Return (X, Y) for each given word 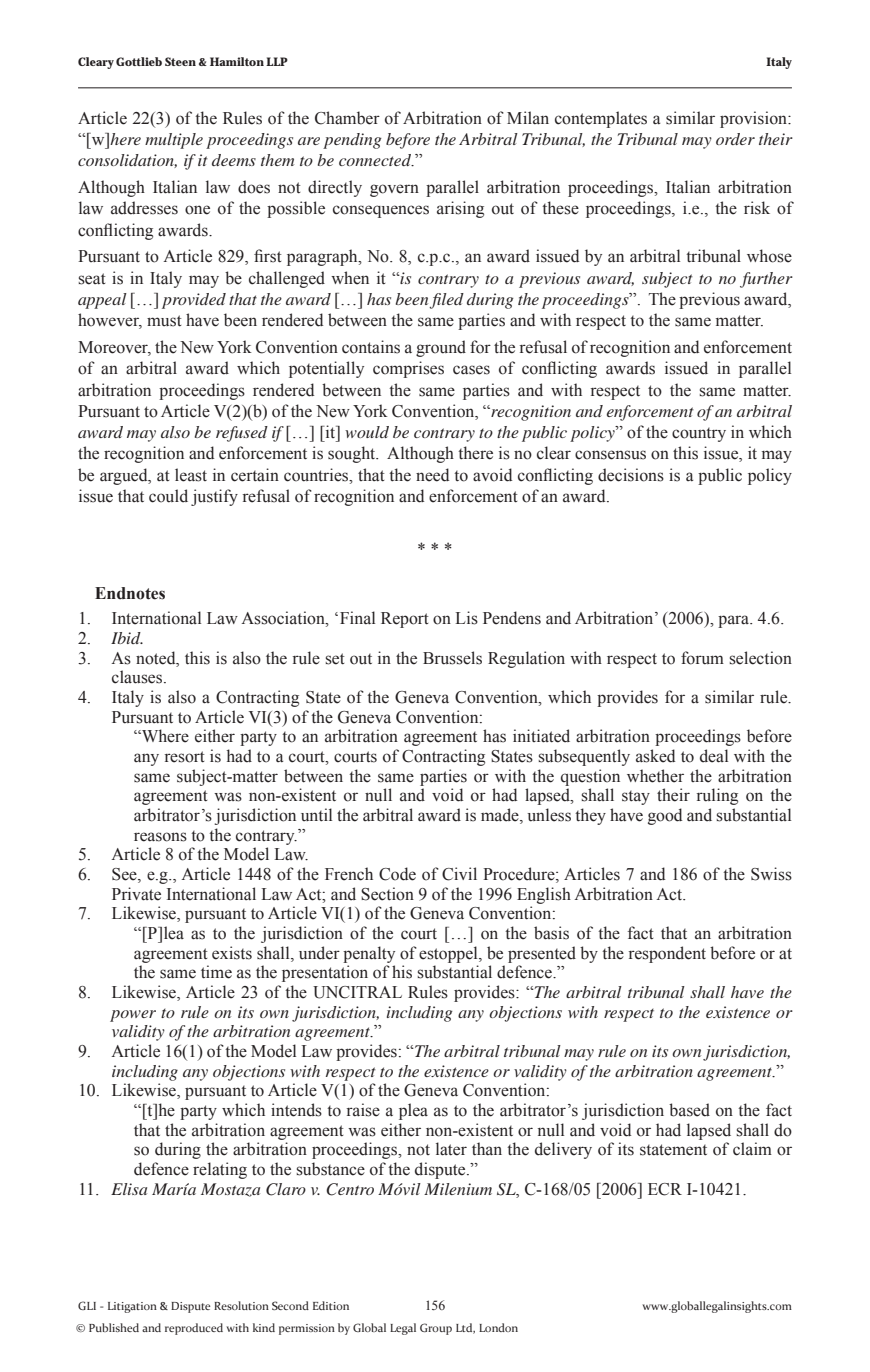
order (735, 139)
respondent (667, 954)
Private (136, 894)
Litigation (132, 1307)
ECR (665, 1189)
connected (376, 160)
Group (436, 1329)
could (168, 496)
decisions (631, 475)
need (432, 475)
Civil (459, 874)
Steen (180, 61)
